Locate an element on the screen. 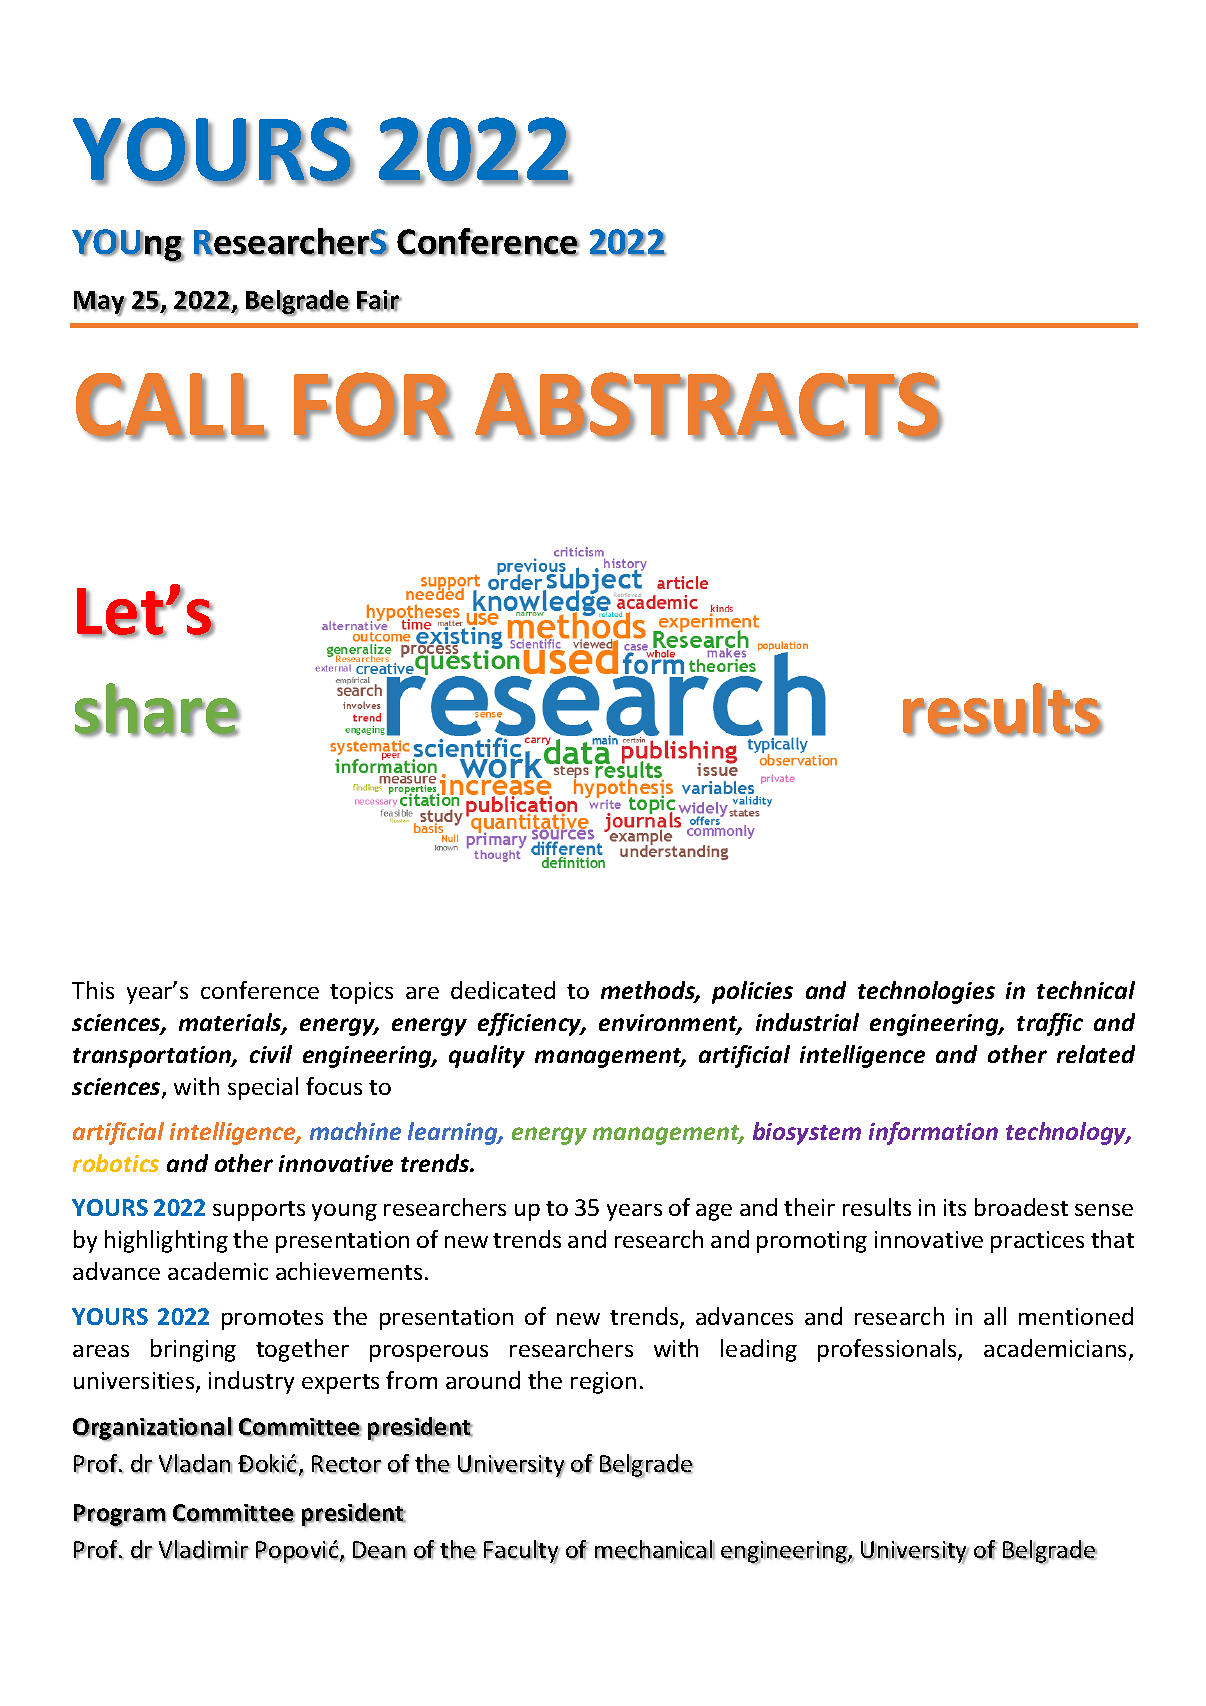 This screenshot has width=1206, height=1706. technologies is located at coordinates (926, 992).
